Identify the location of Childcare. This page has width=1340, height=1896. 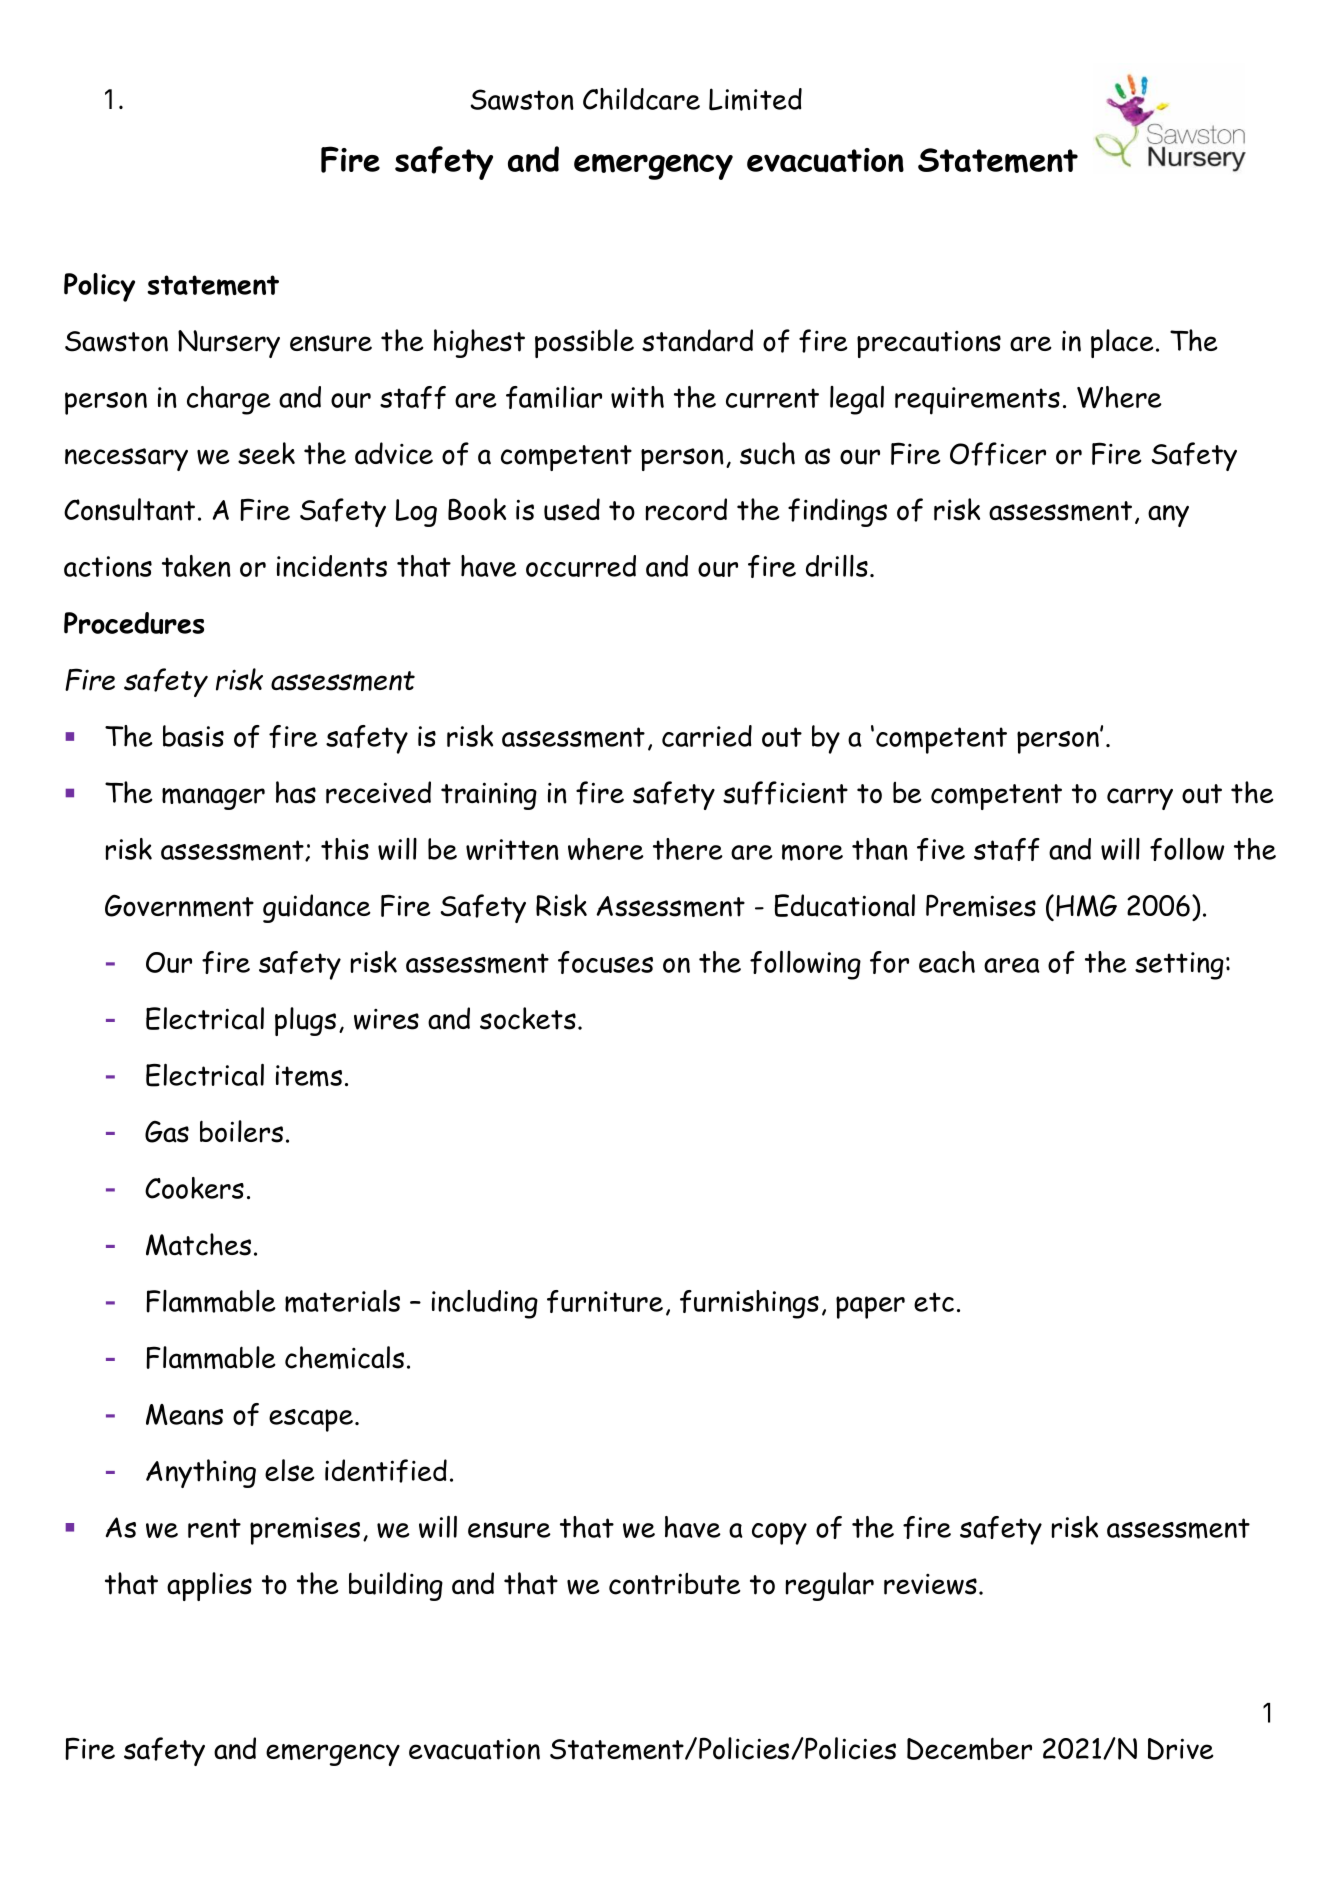
(641, 99).
